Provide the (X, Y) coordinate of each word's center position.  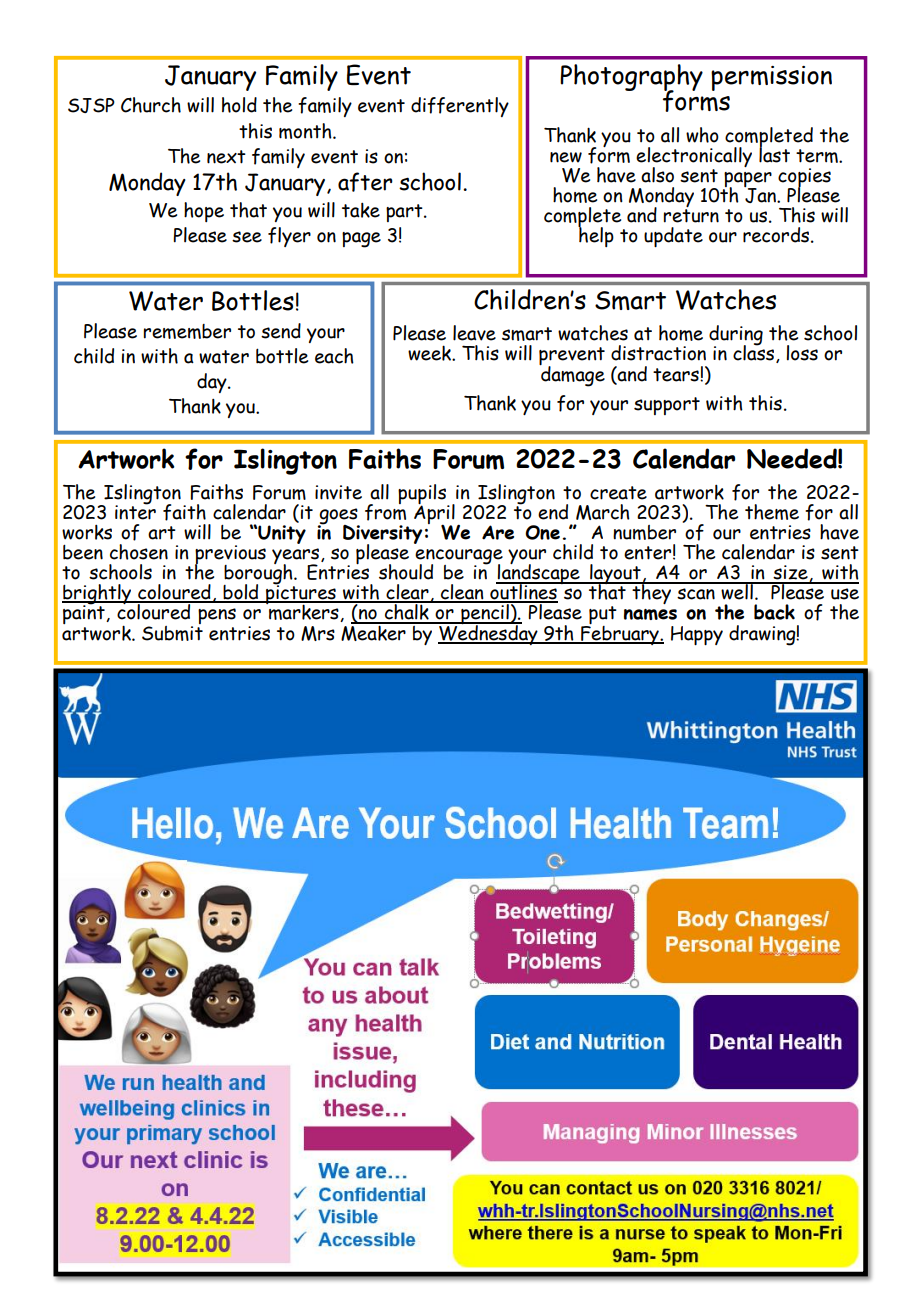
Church (151, 105)
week (431, 353)
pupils (423, 495)
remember (187, 331)
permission (771, 78)
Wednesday (488, 633)
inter (135, 511)
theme (772, 512)
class (755, 353)
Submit (172, 632)
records (777, 235)
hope (204, 212)
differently (460, 107)
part (405, 213)
